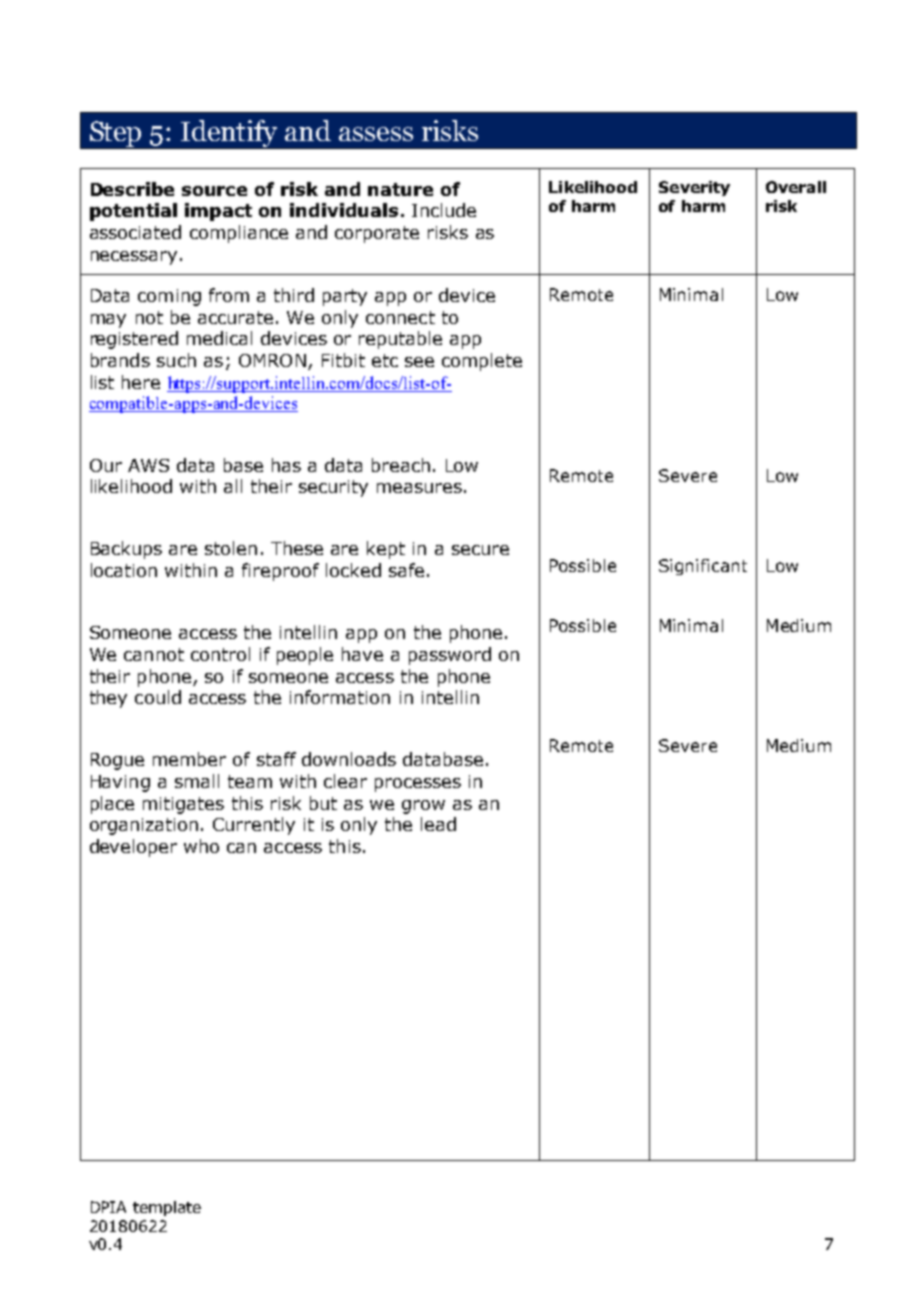 The width and height of the screenshot is (924, 1308). What do you see at coordinates (703, 567) in the screenshot?
I see `Significant` at bounding box center [703, 567].
